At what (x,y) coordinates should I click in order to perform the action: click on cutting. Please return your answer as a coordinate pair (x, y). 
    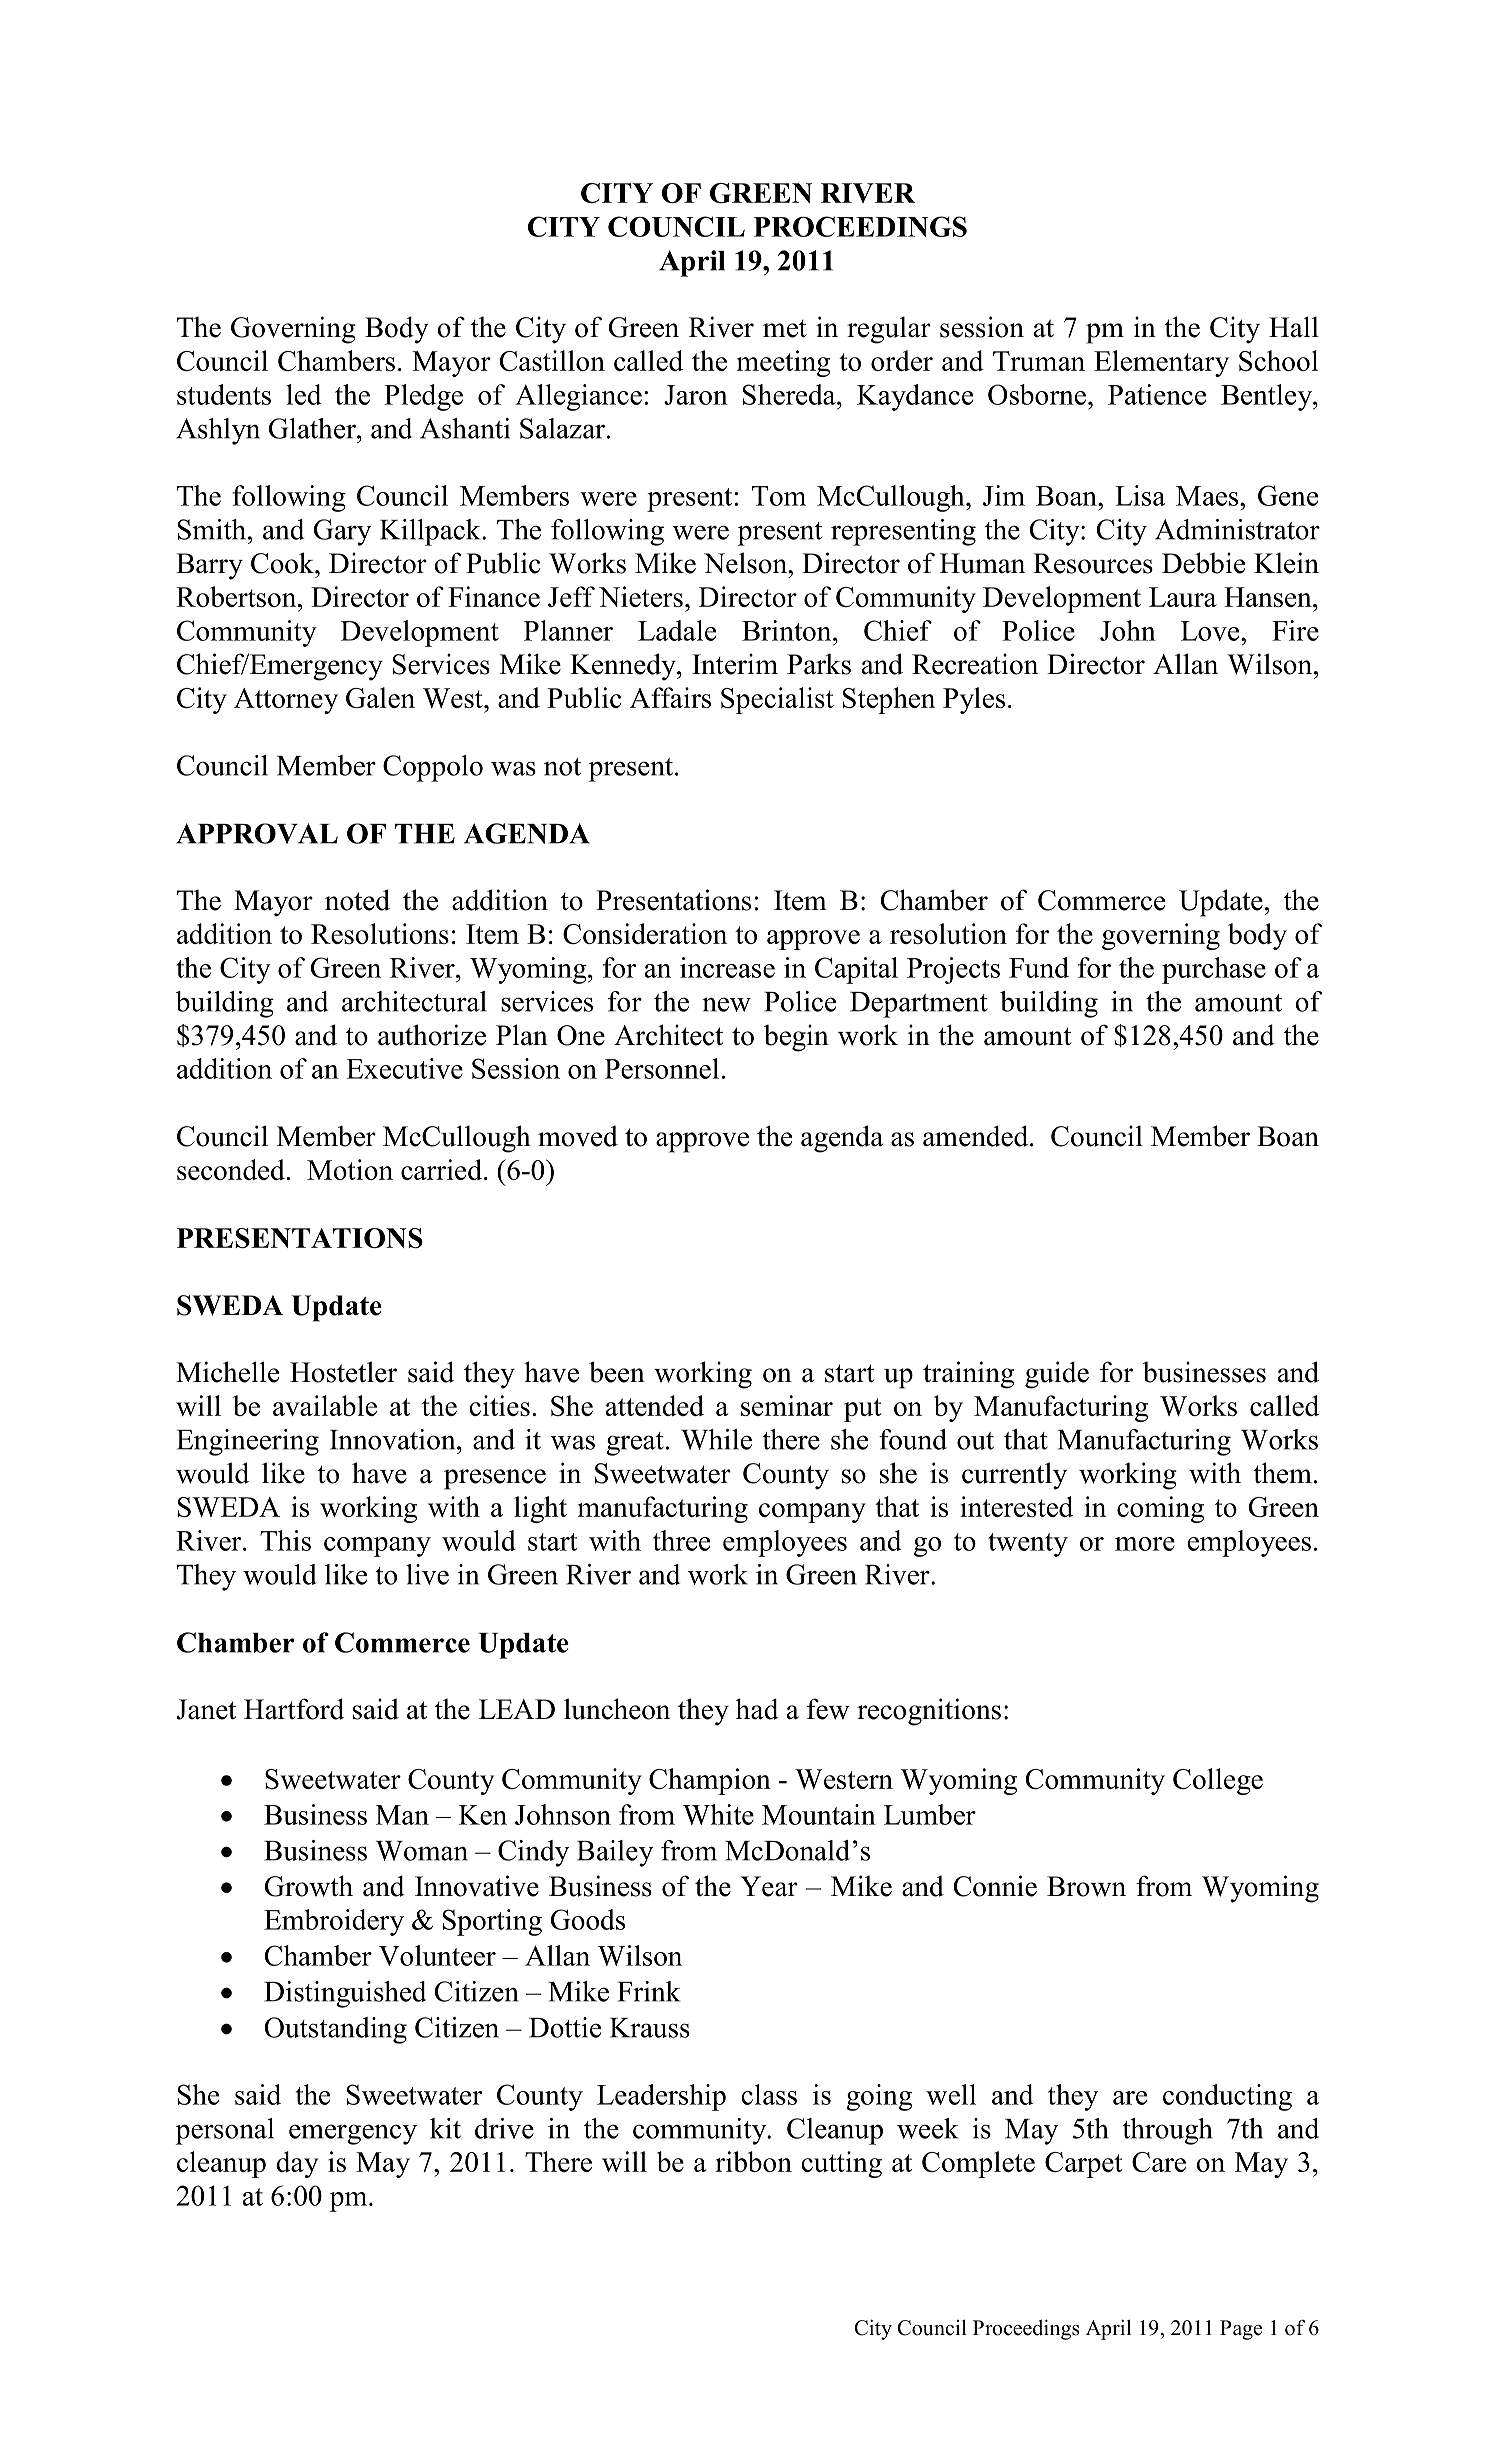
    Looking at the image, I should click on (841, 2164).
